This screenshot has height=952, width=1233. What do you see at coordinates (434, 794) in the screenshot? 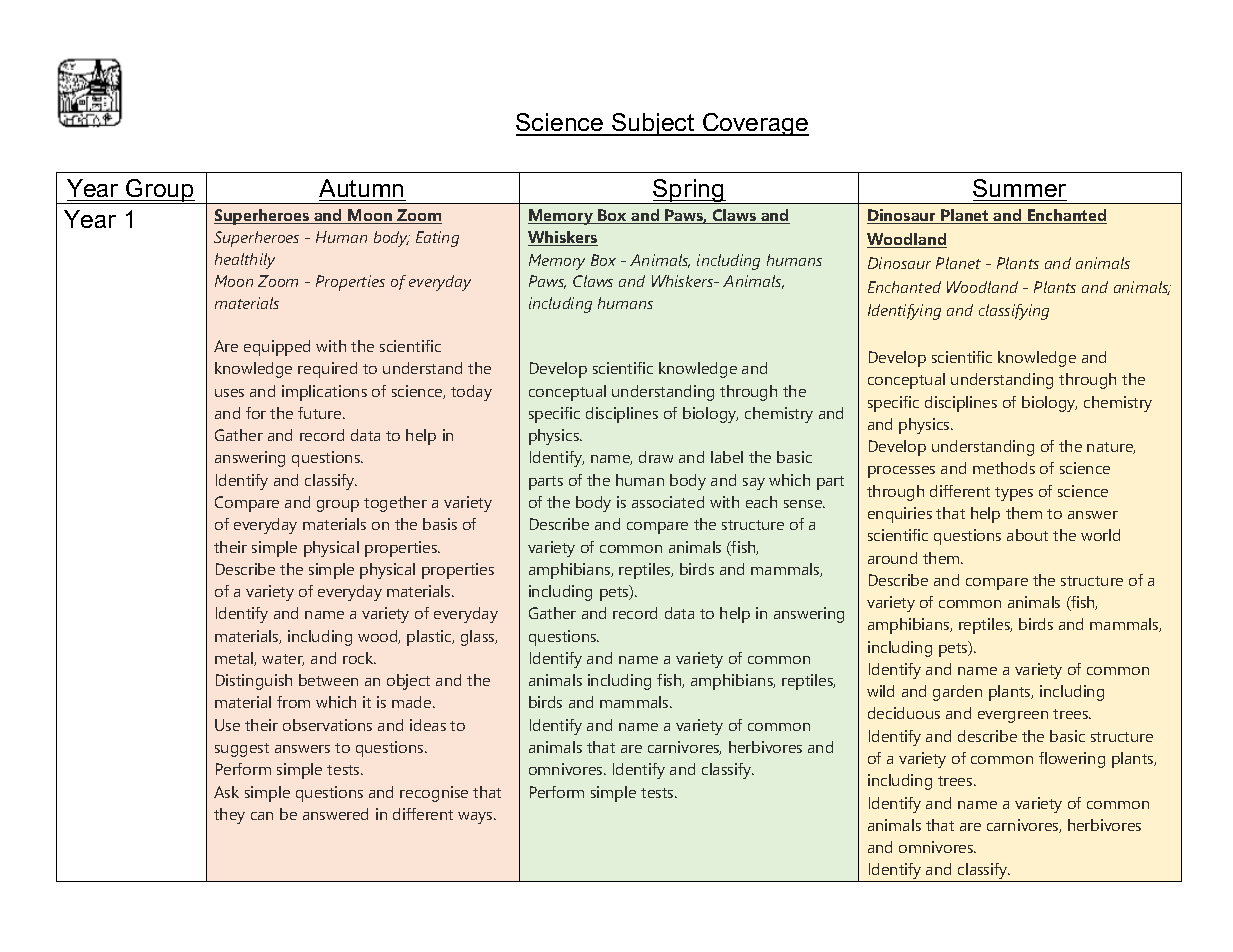
I see `recognise` at bounding box center [434, 794].
